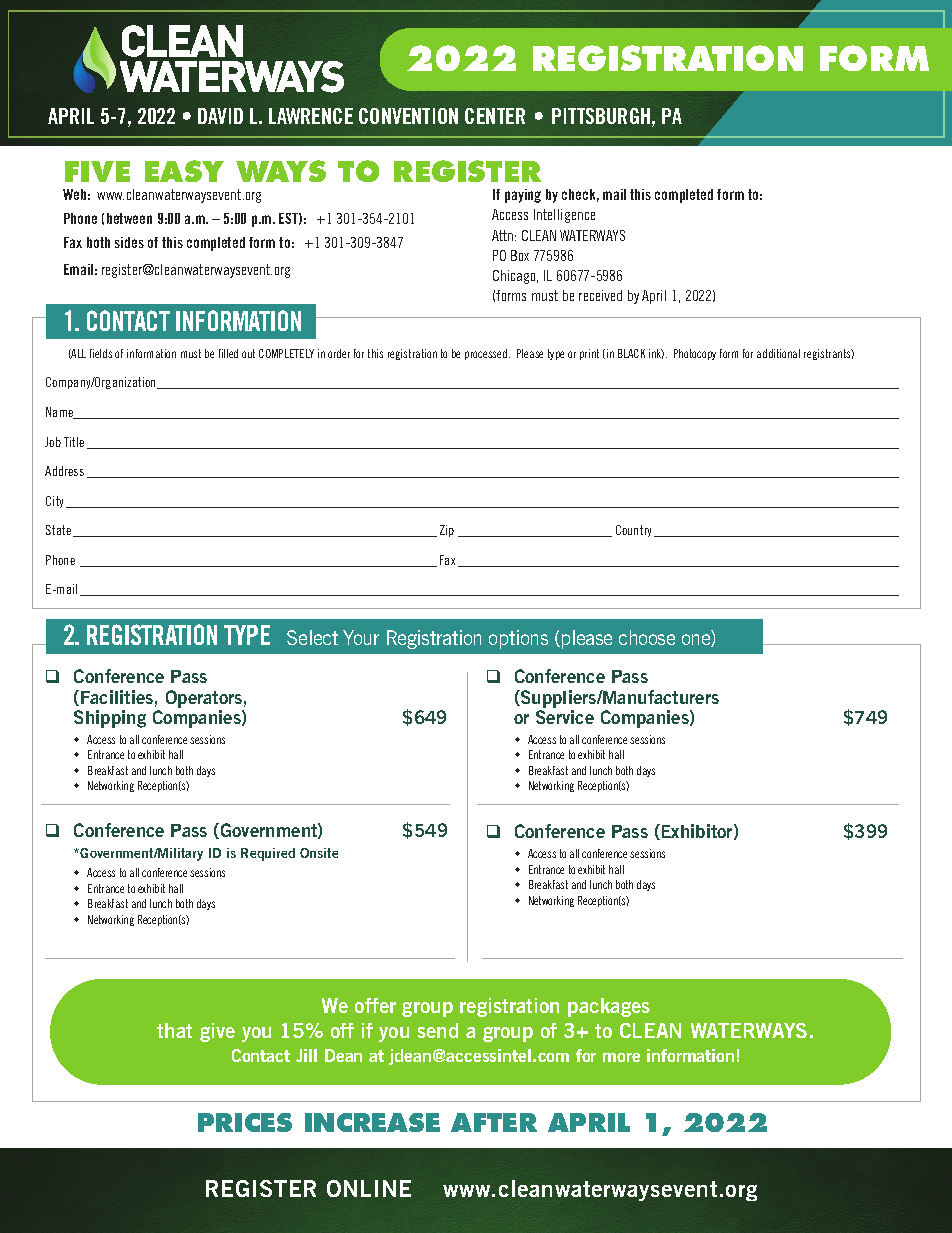 The height and width of the screenshot is (1233, 952). I want to click on PITTSBURGH, so click(601, 116).
